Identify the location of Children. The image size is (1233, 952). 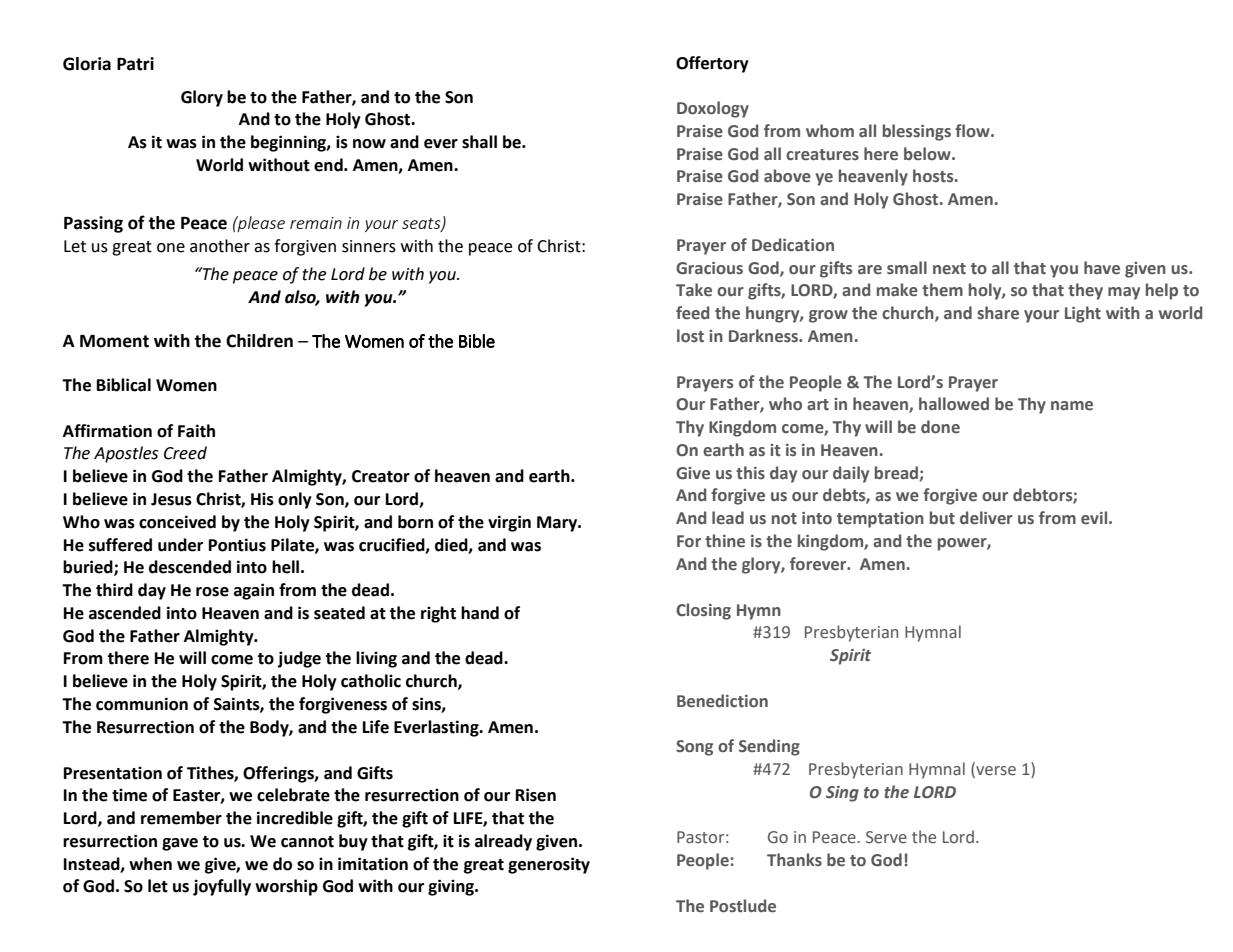
(259, 341).
